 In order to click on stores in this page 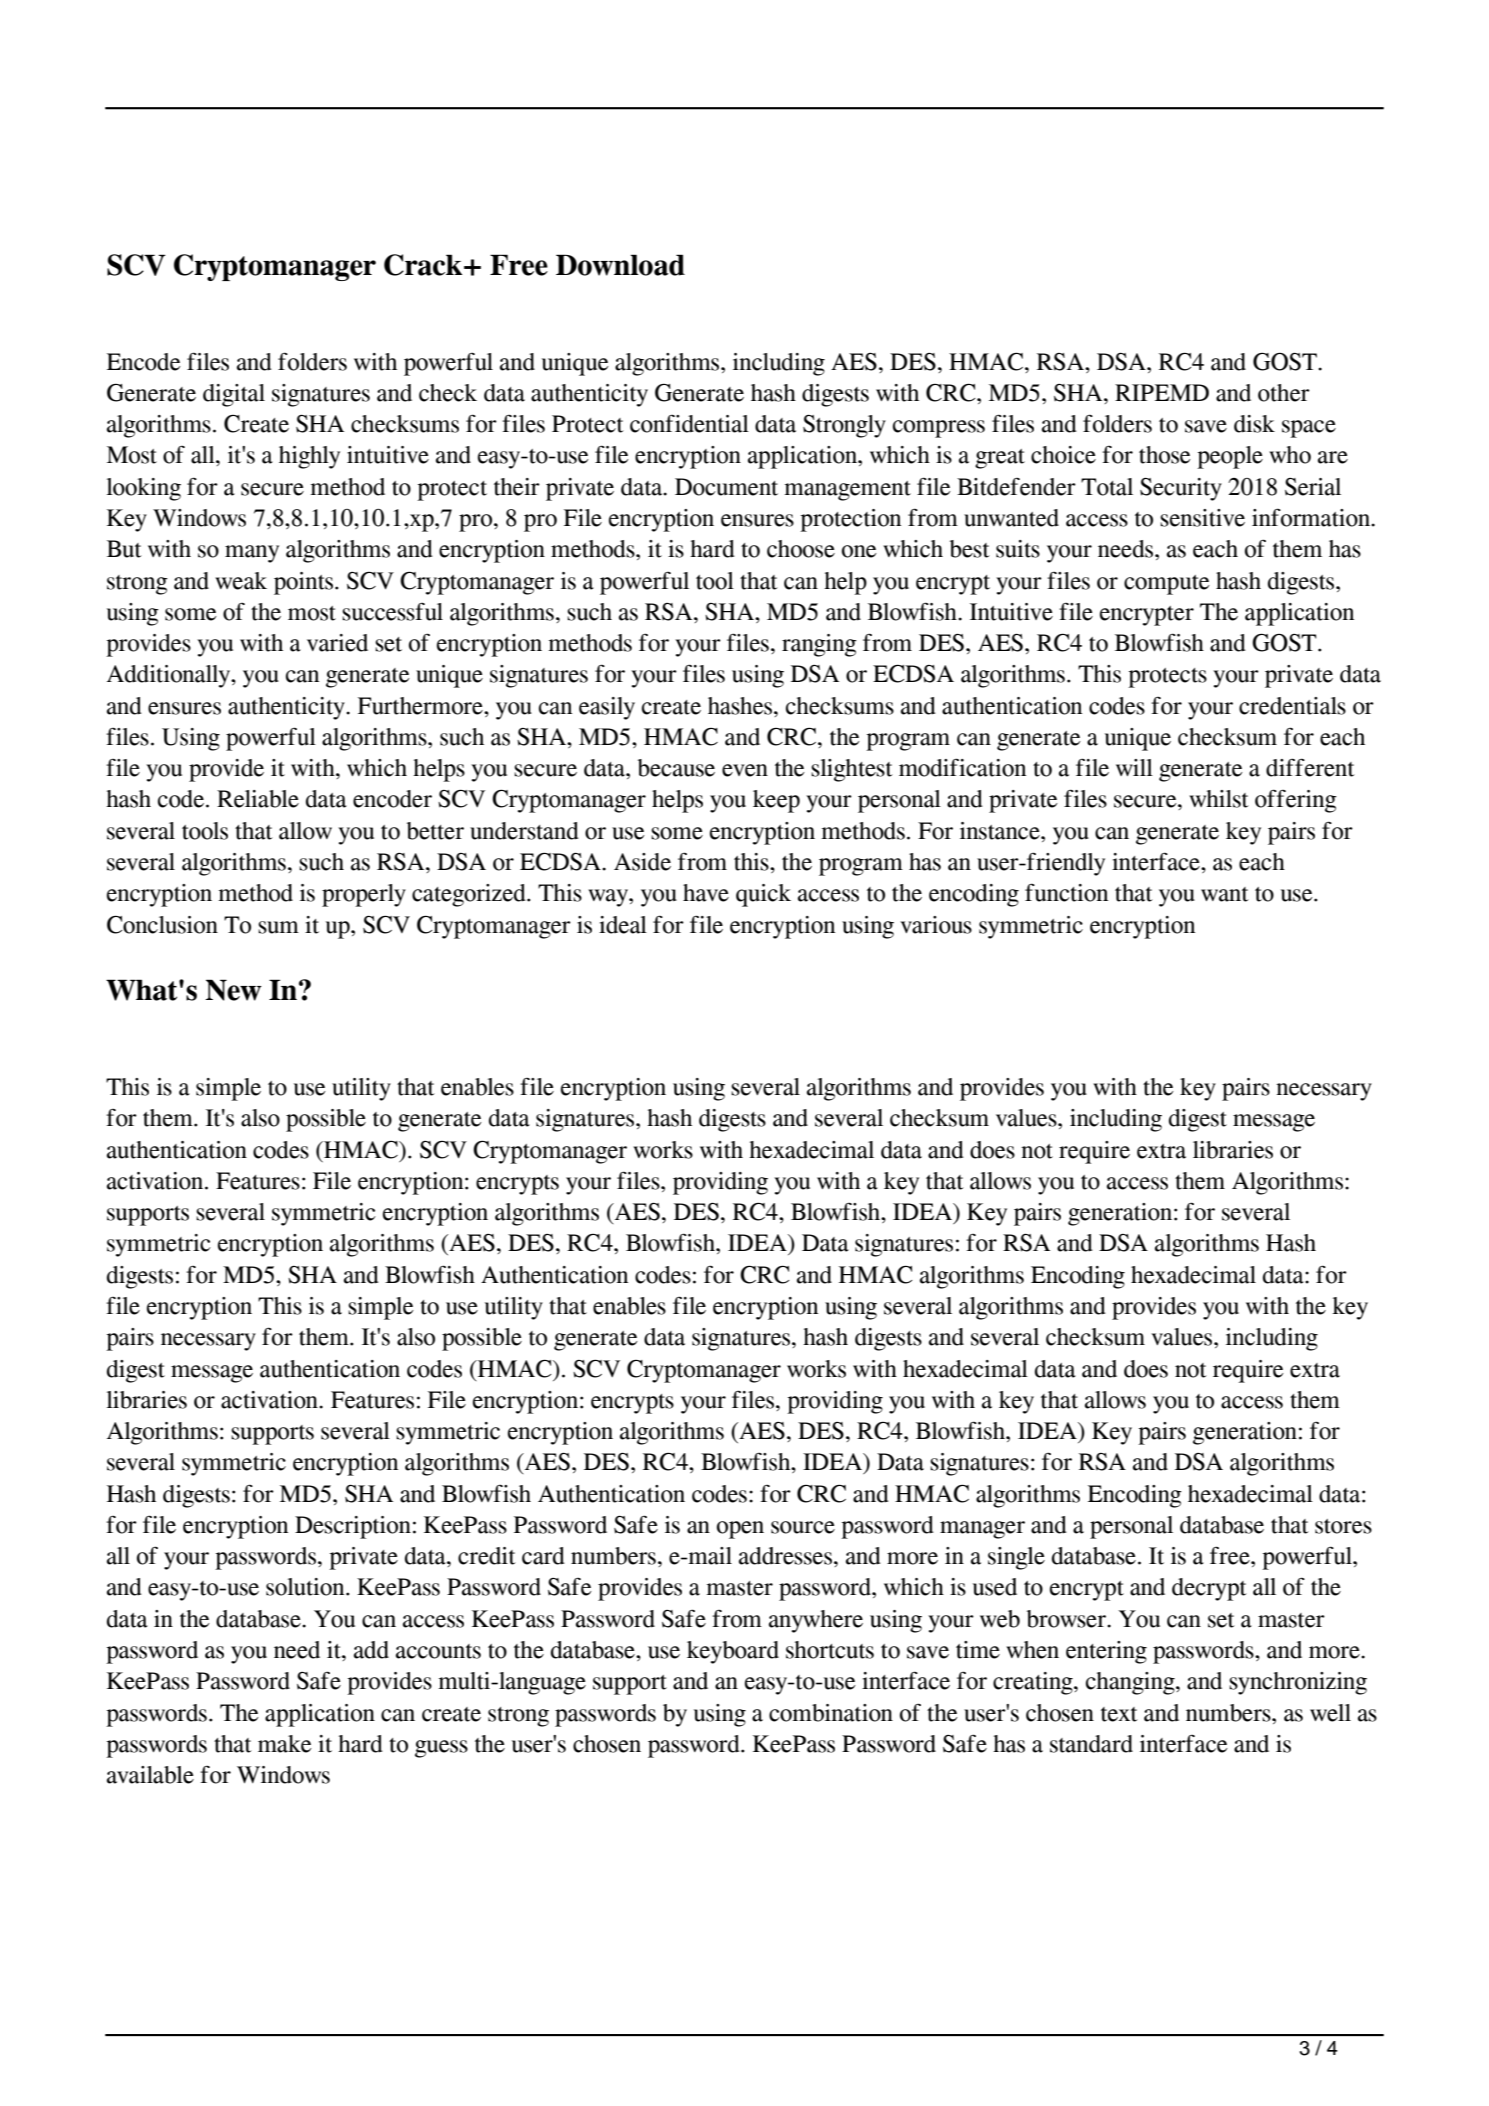, I will do `click(1343, 1526)`.
